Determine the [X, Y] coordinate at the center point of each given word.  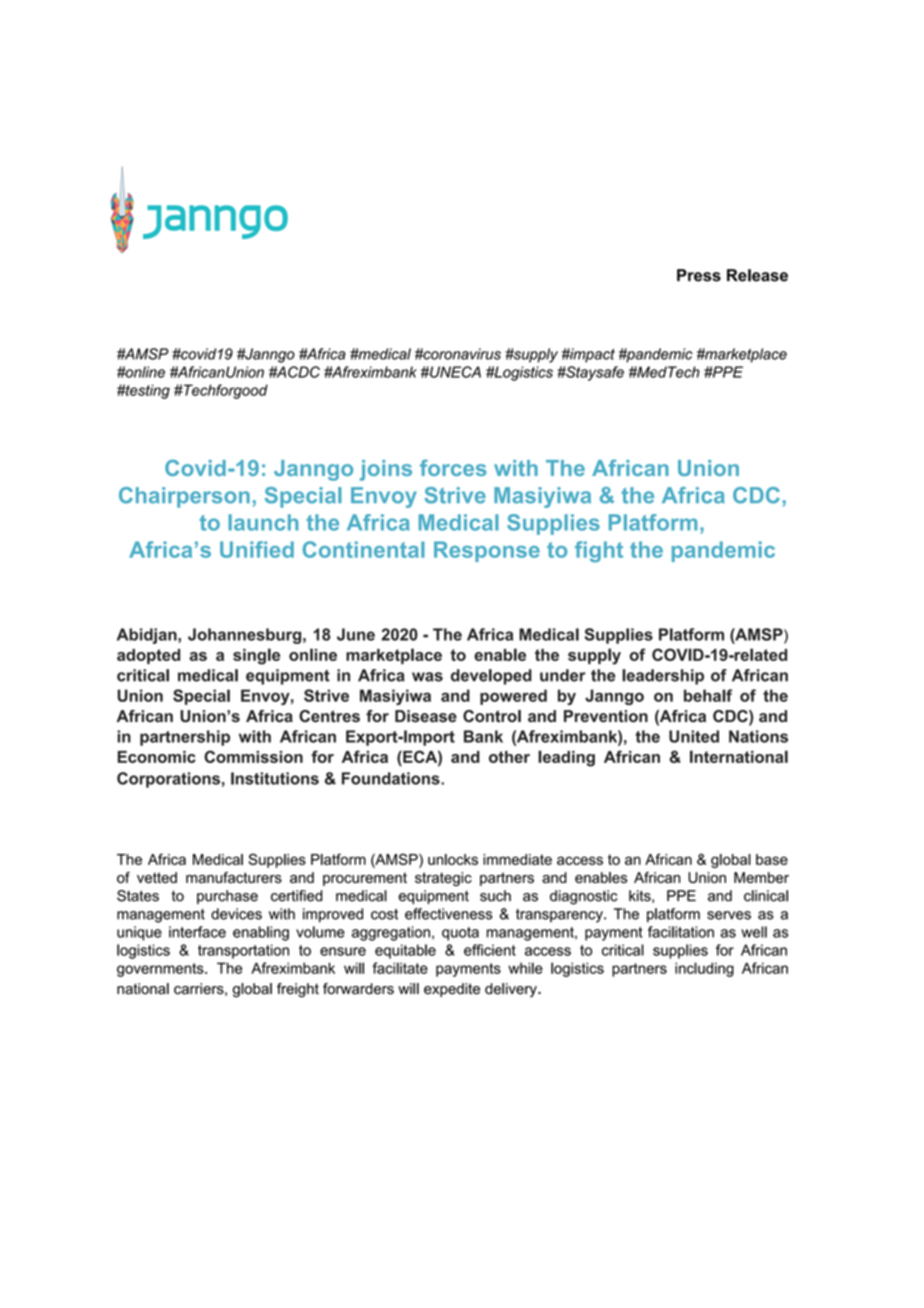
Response [487, 551]
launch [263, 522]
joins [386, 470]
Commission [253, 756]
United [694, 736]
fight [599, 551]
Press [699, 275]
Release [757, 275]
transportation [243, 951]
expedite [452, 990]
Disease [426, 716]
